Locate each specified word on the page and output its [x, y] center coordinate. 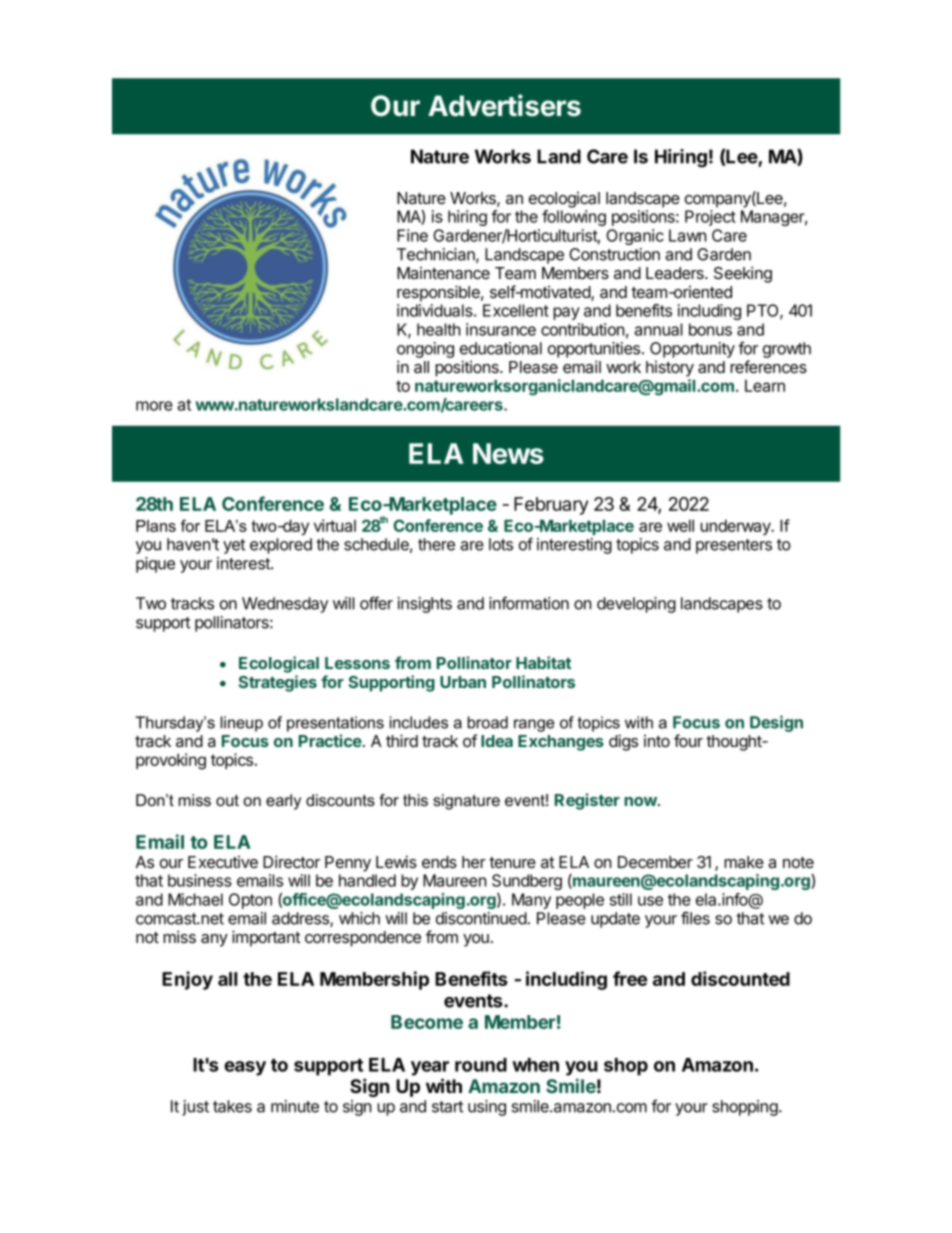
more [154, 406]
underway [736, 527]
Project [710, 218]
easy [245, 1068]
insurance [501, 329]
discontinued [481, 918]
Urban [463, 682]
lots [501, 544]
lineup [241, 724]
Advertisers [504, 105]
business [200, 880]
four [688, 740]
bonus [710, 329]
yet [234, 546]
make [744, 862]
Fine [412, 235]
